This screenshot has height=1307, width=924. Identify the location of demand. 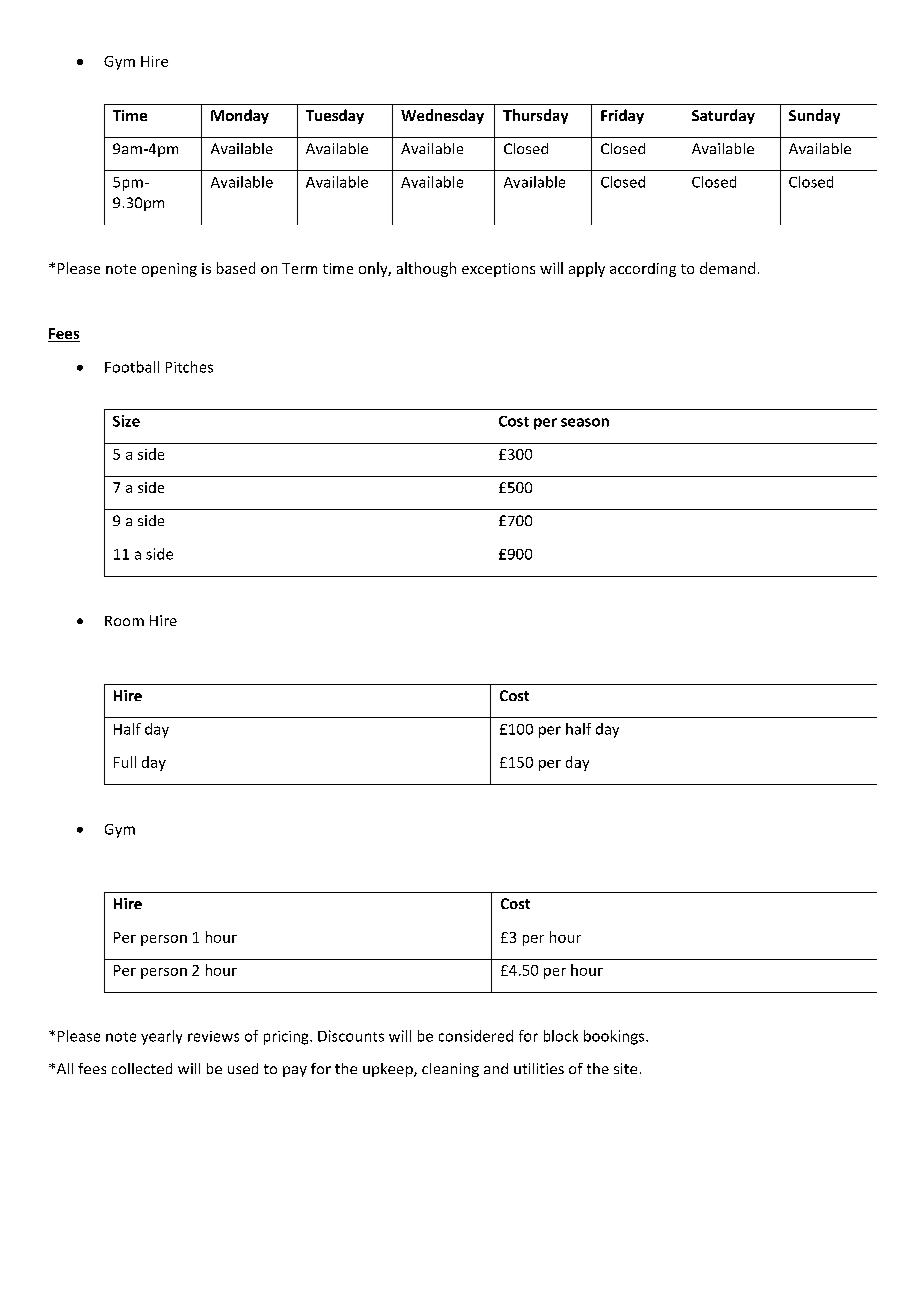
(727, 268).
